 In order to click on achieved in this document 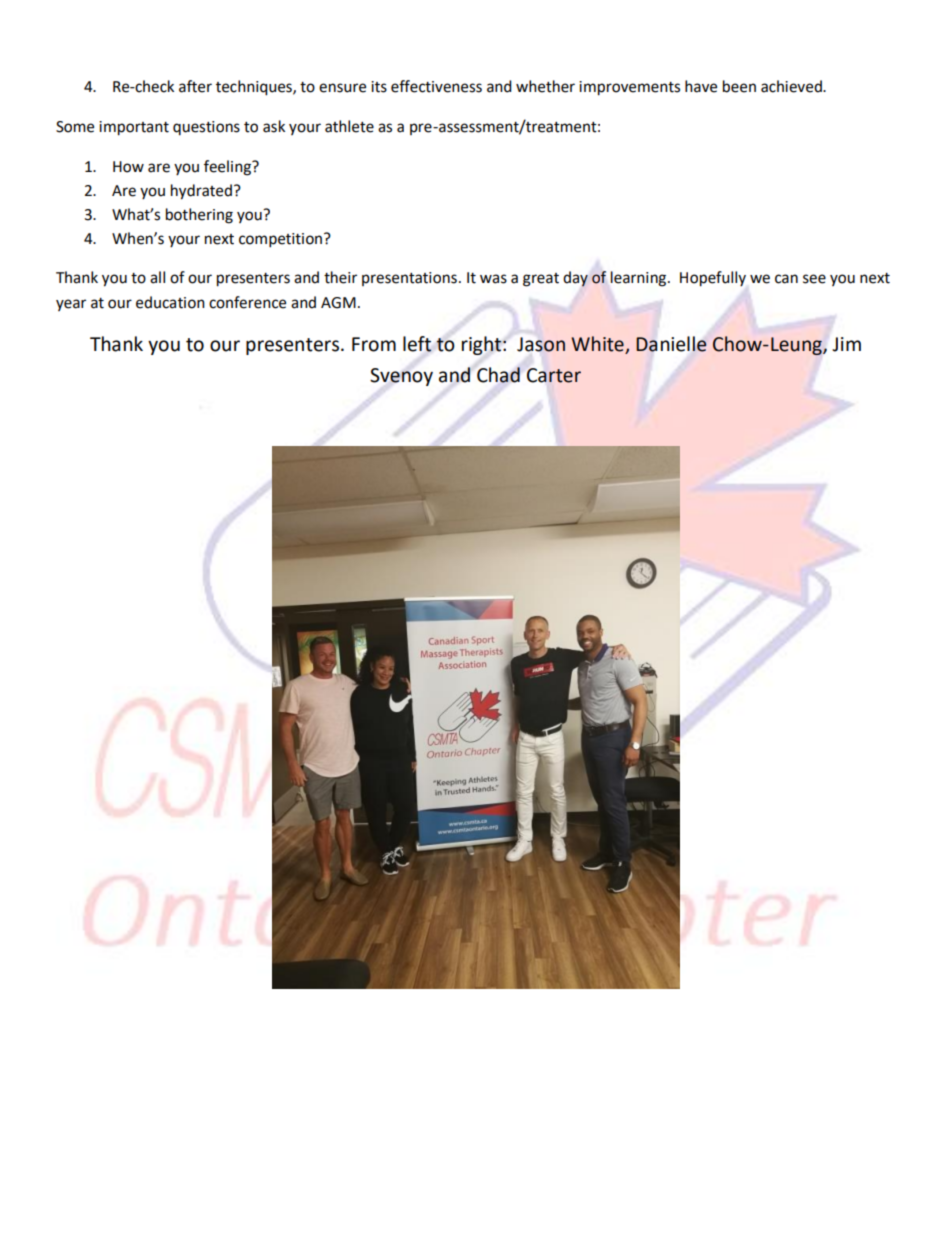, I will do `click(792, 86)`.
